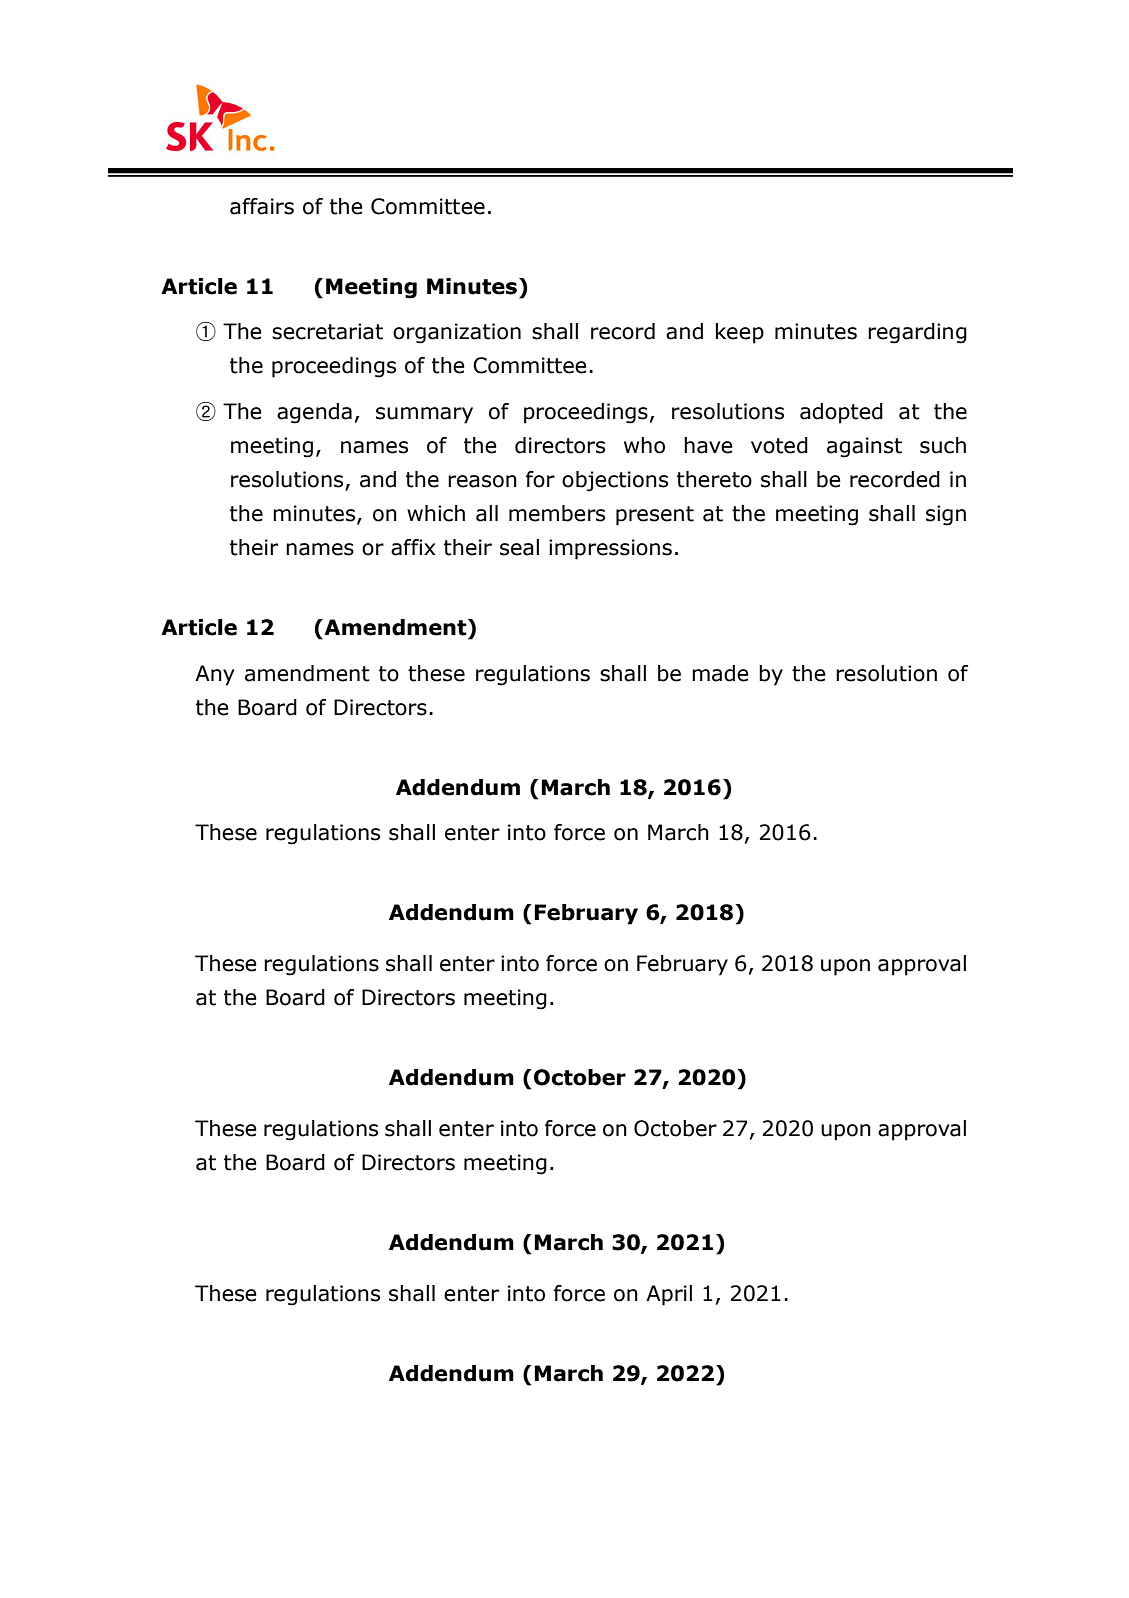 The height and width of the document is (1598, 1129). Describe the element at coordinates (557, 513) in the document. I see `members` at that location.
